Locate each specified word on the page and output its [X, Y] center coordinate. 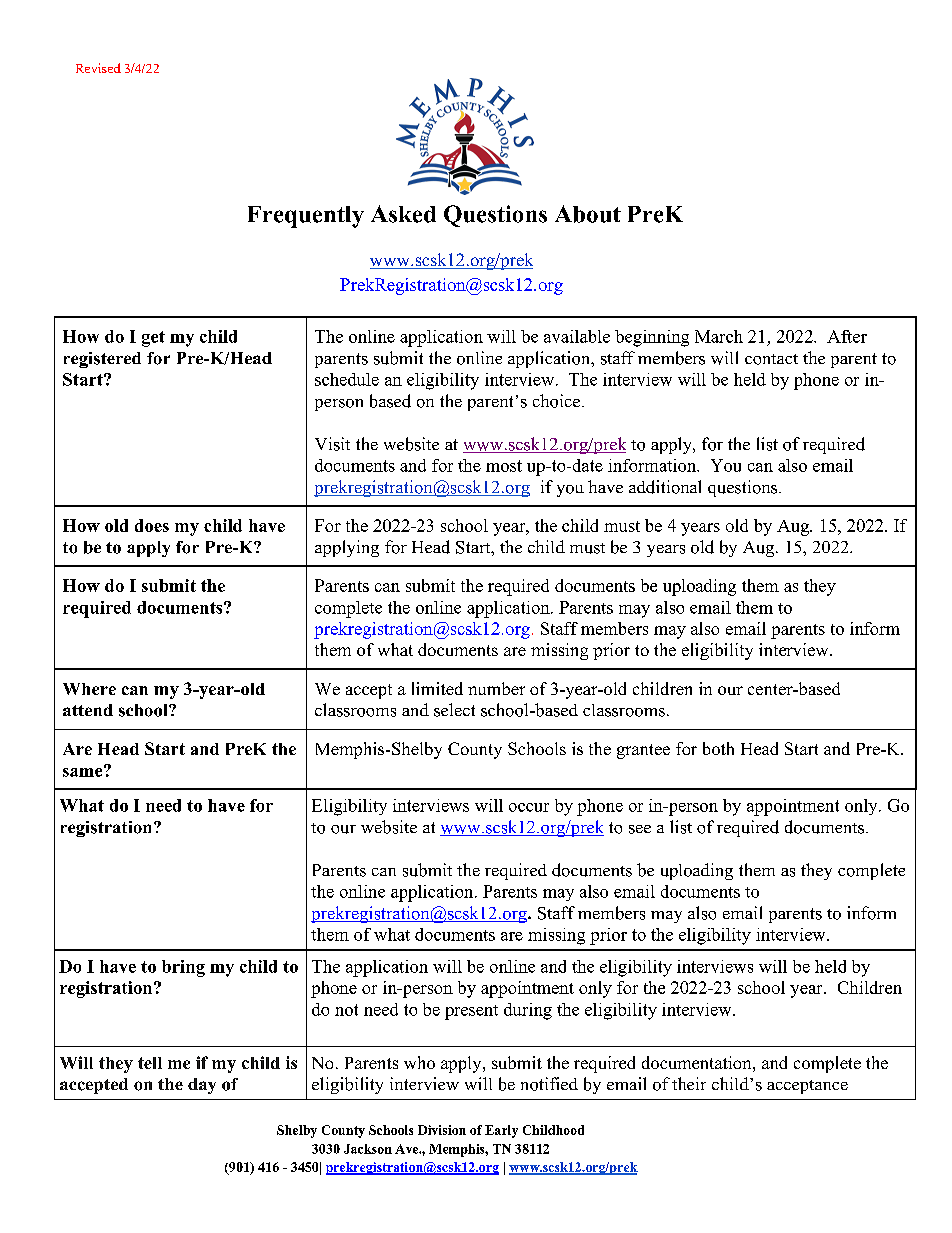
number [496, 688]
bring [183, 968]
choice [558, 401]
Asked [403, 214]
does [152, 525]
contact [771, 359]
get [153, 339]
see [640, 829]
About [588, 214]
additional [665, 487]
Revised [98, 68]
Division [442, 1130]
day [202, 1086]
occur [529, 807]
